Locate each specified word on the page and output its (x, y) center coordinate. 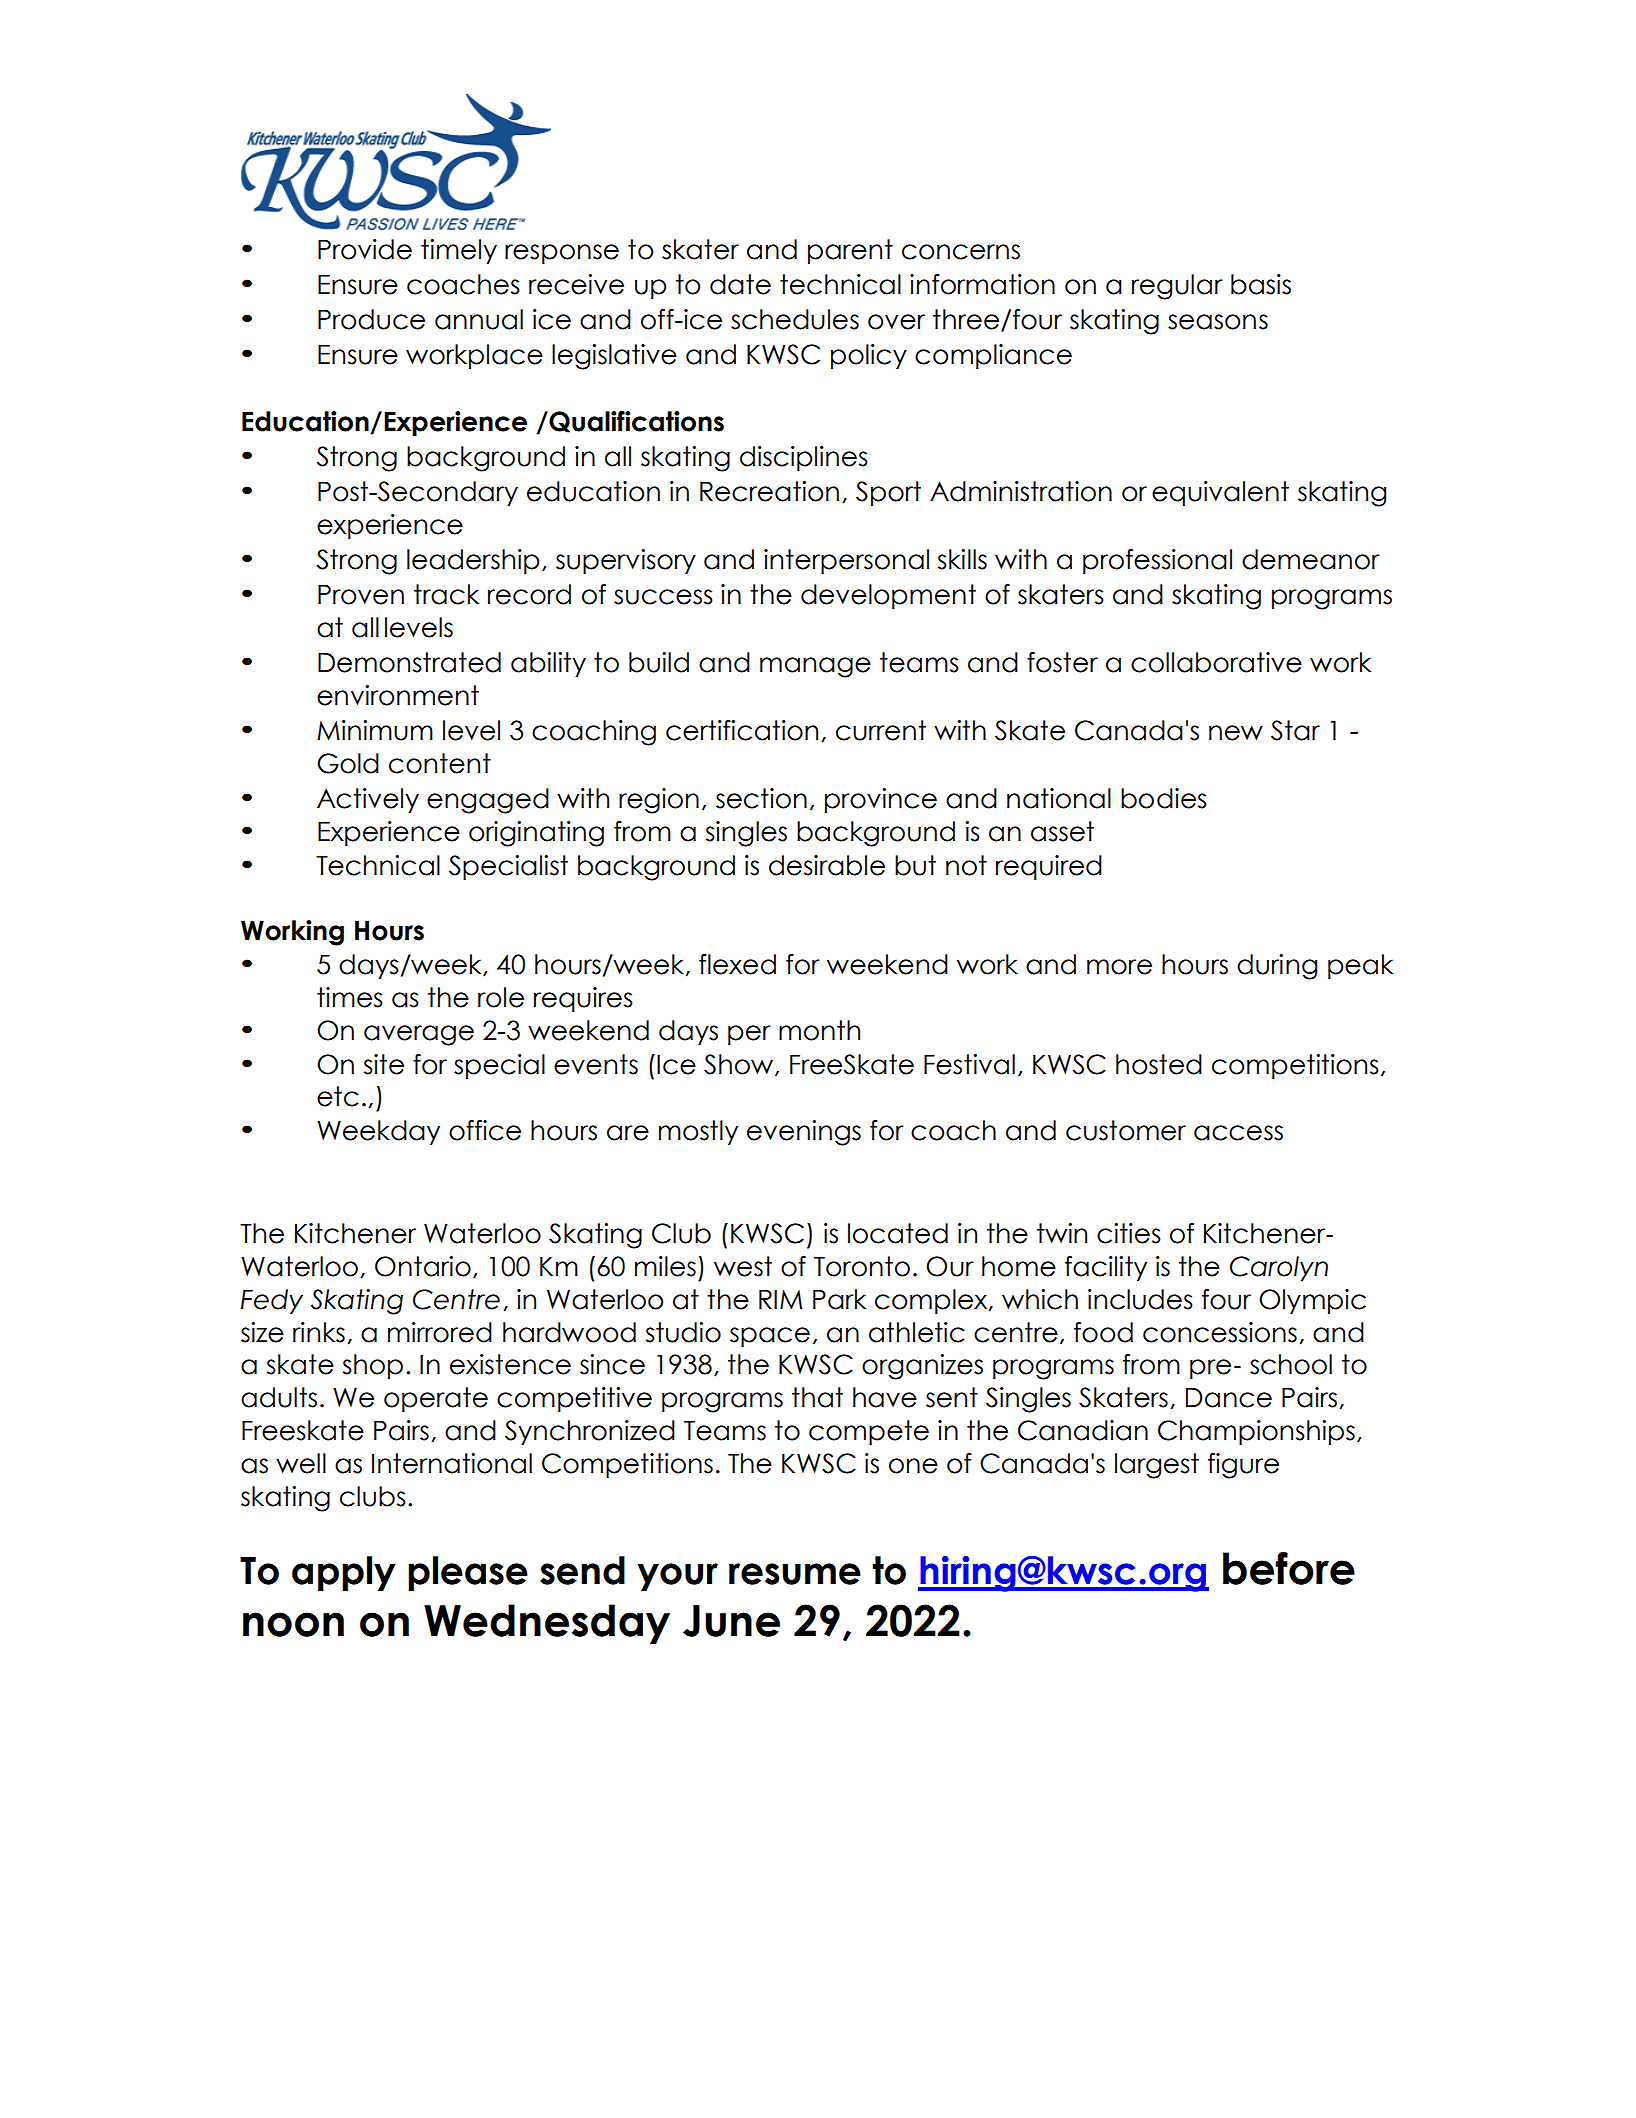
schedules (795, 319)
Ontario (423, 1266)
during (1277, 967)
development (888, 596)
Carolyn (1279, 1268)
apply (344, 1573)
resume (795, 1574)
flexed (737, 964)
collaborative (1216, 662)
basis (1261, 284)
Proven (361, 595)
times (350, 997)
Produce (371, 319)
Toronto (862, 1266)
